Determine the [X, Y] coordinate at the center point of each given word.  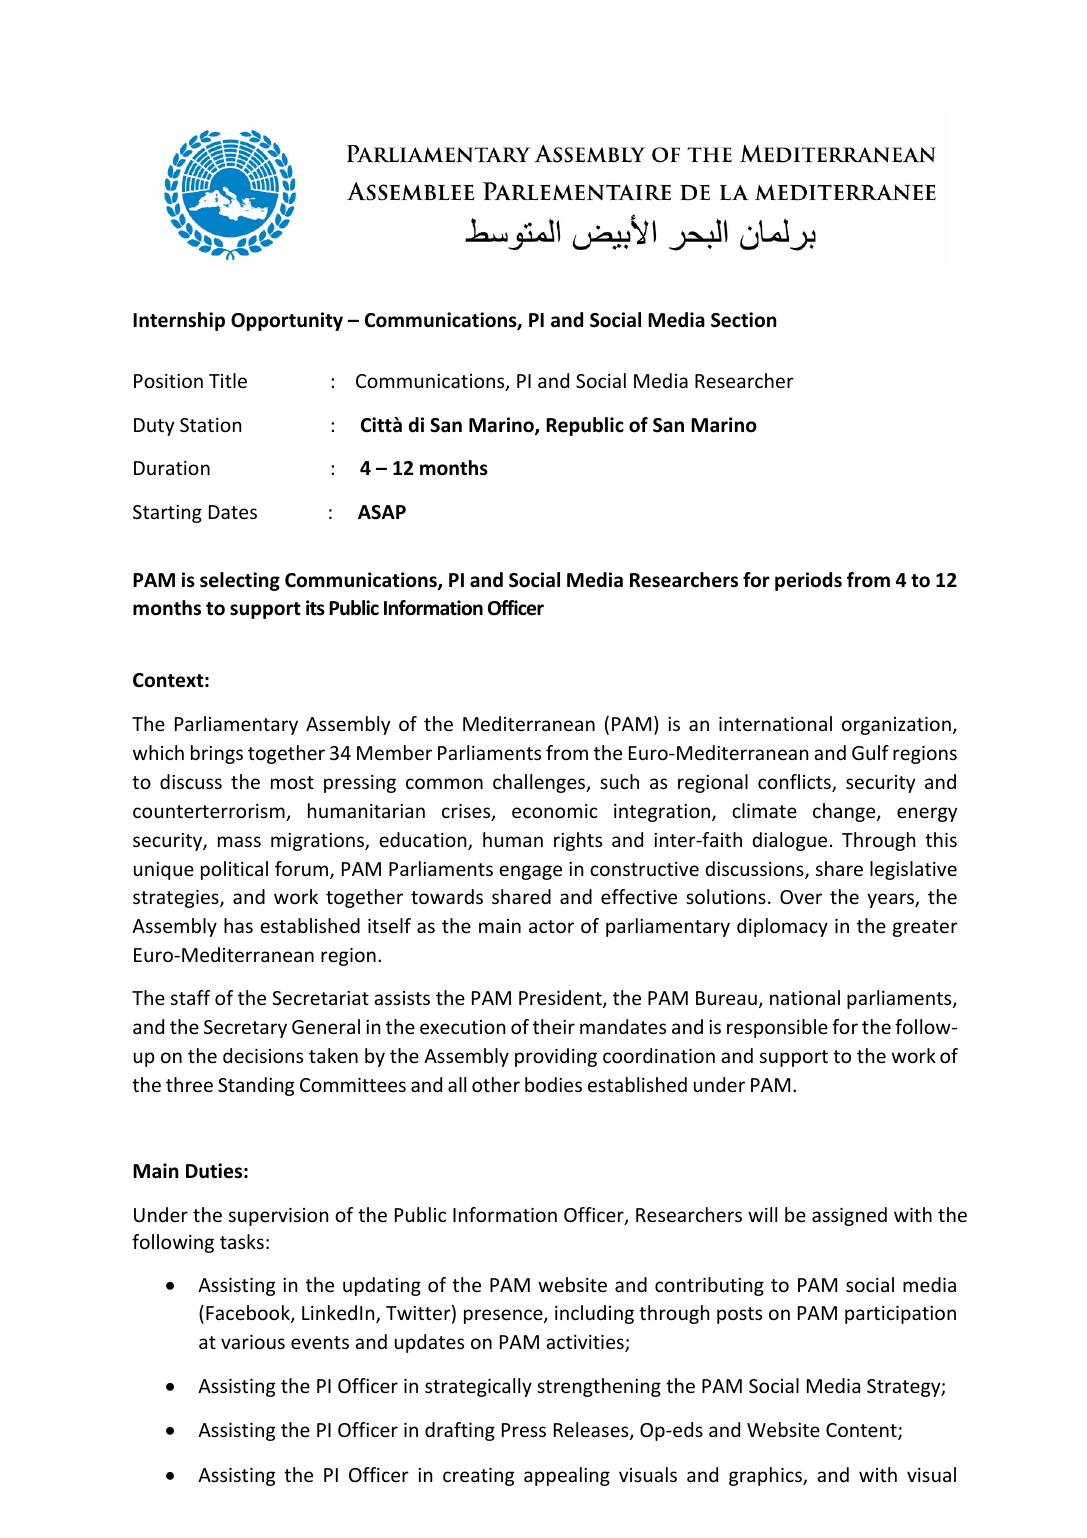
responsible [777, 1028]
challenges [540, 783]
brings [217, 754]
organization [896, 726]
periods [808, 581]
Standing [256, 1086]
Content [862, 1431]
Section [744, 320]
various [253, 1342]
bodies [553, 1084]
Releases [592, 1431]
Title [228, 380]
